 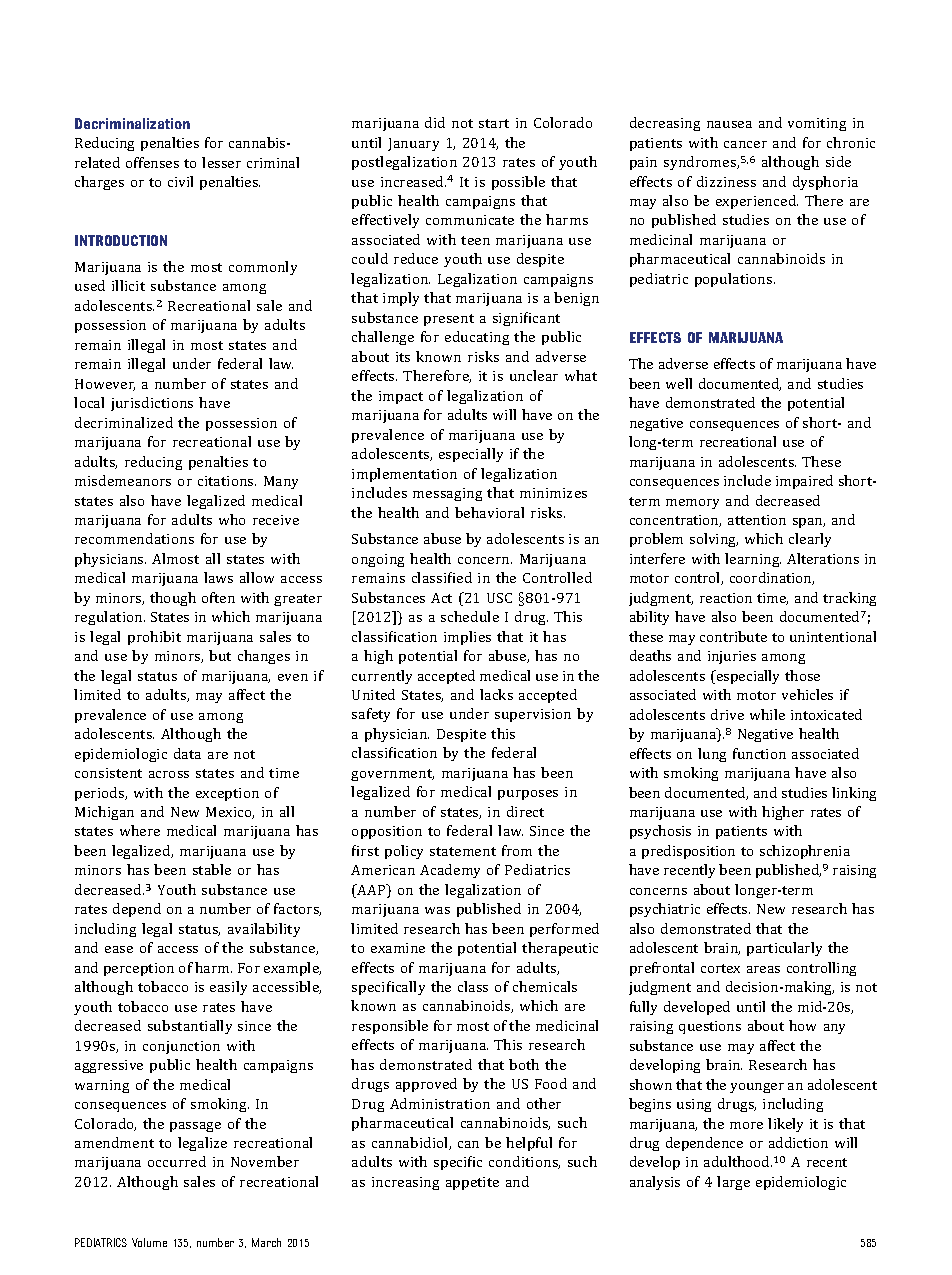 I want to click on stable, so click(x=212, y=869).
